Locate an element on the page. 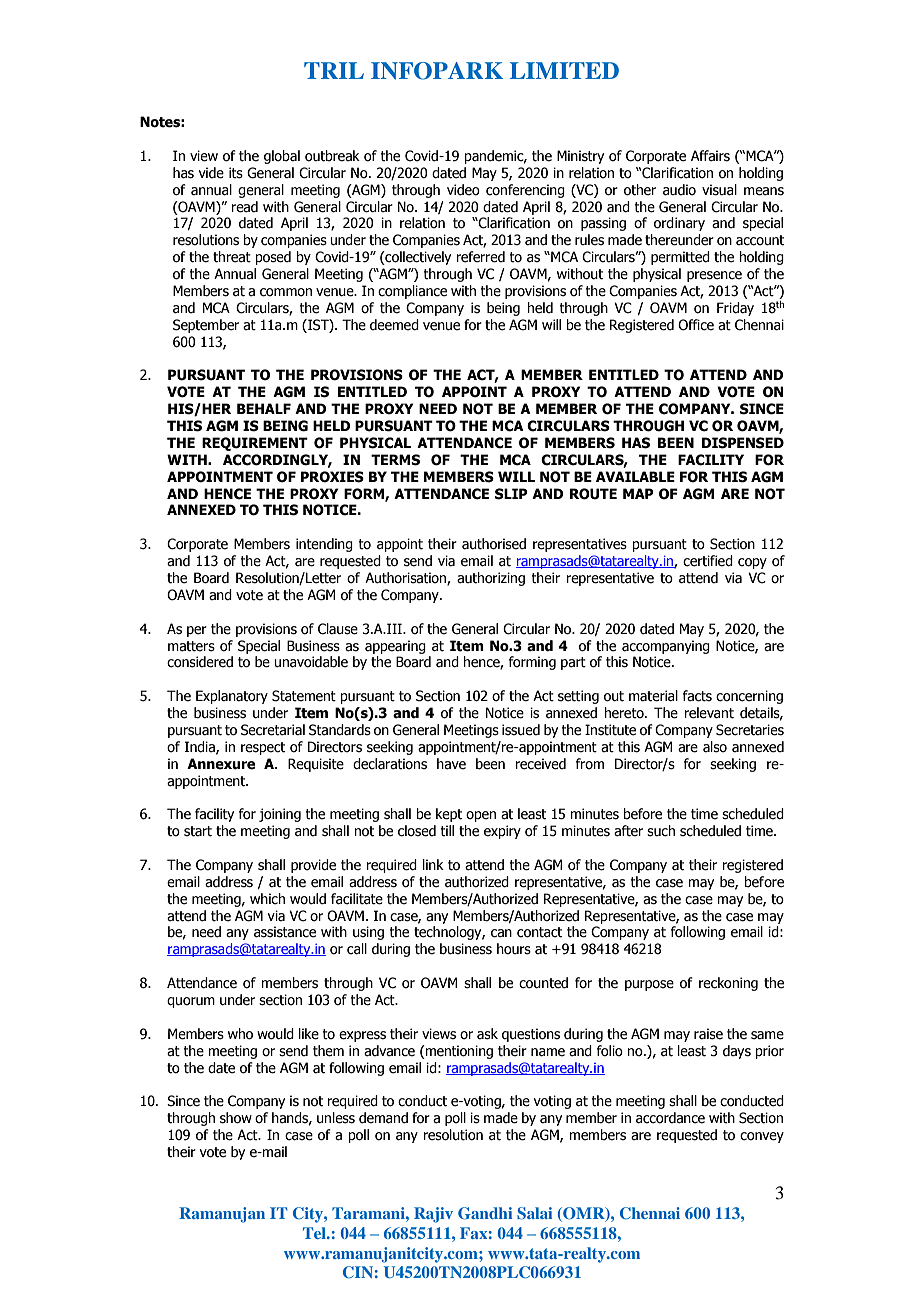  Affairs is located at coordinates (710, 156).
